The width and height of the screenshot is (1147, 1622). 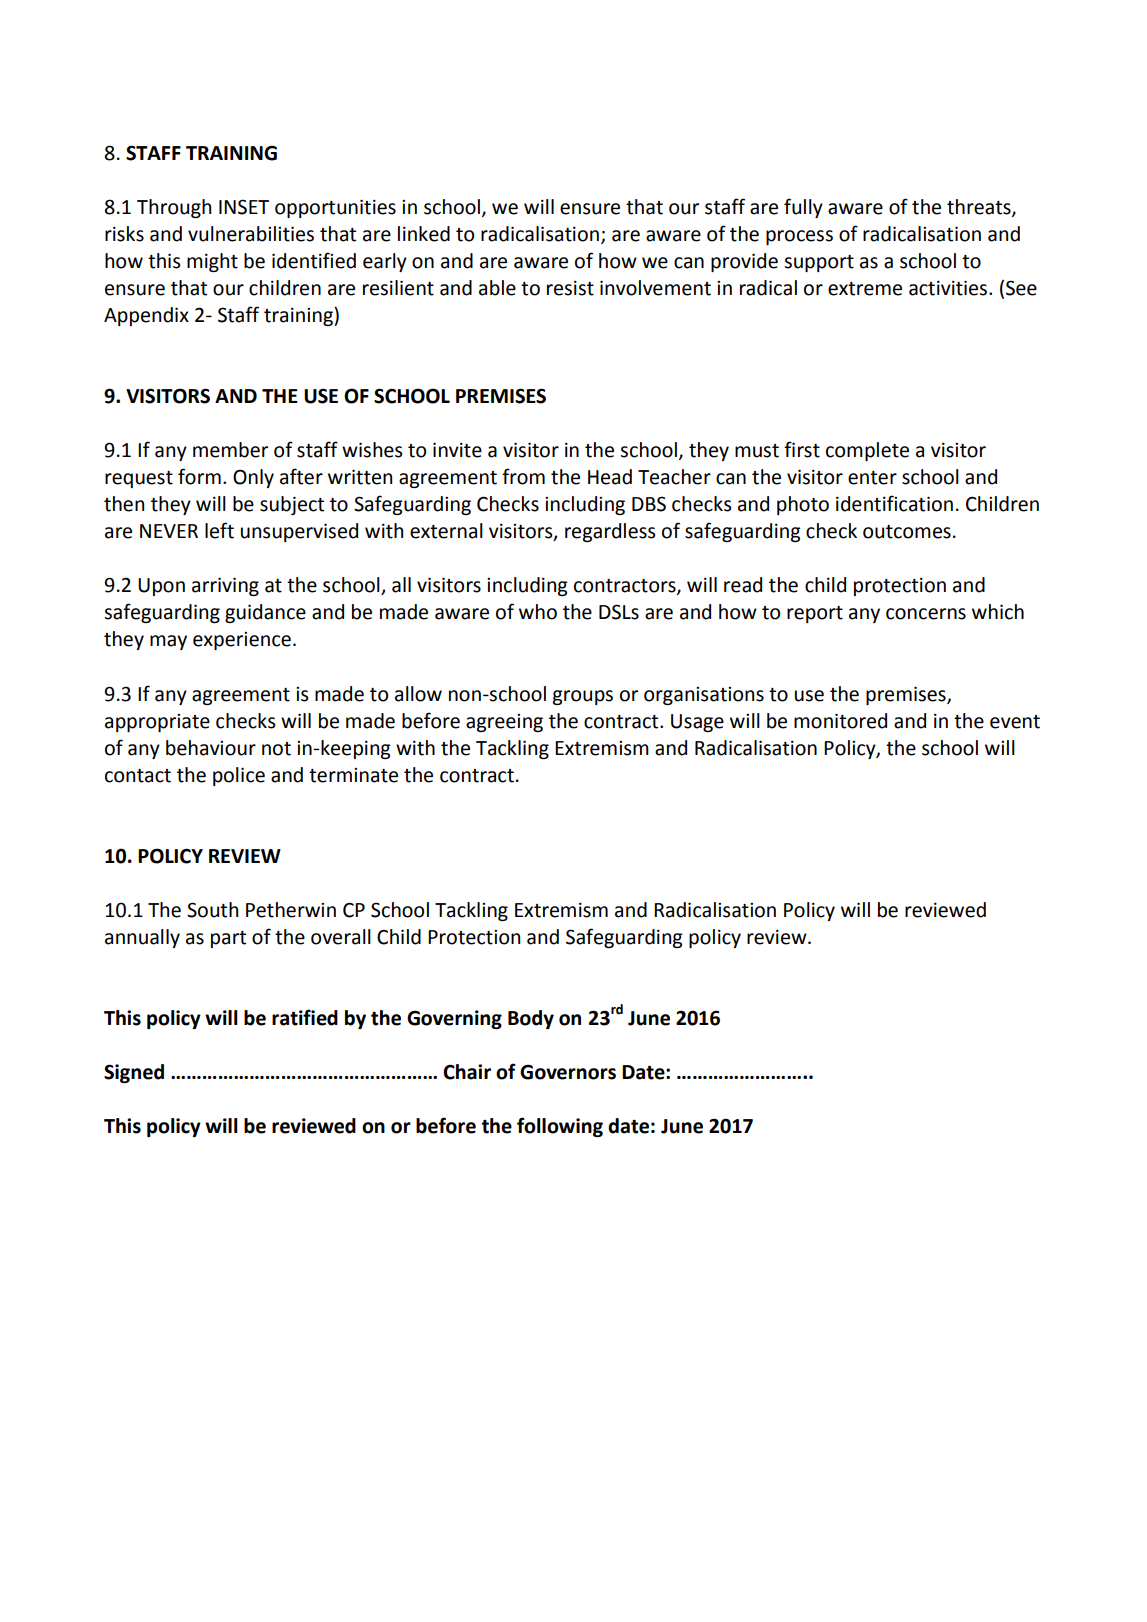 What do you see at coordinates (1015, 722) in the screenshot?
I see `event` at bounding box center [1015, 722].
